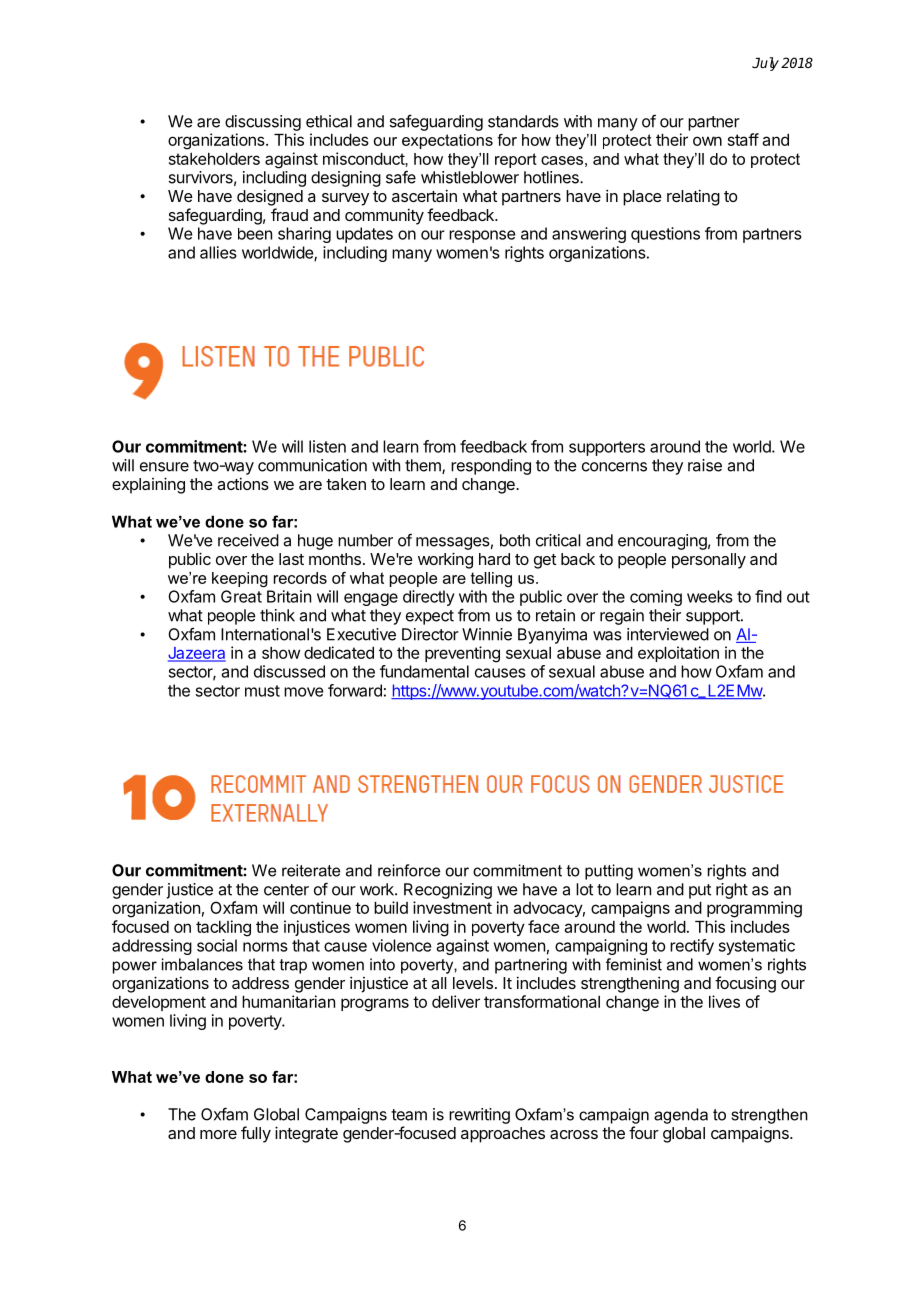  I want to click on own, so click(707, 141).
